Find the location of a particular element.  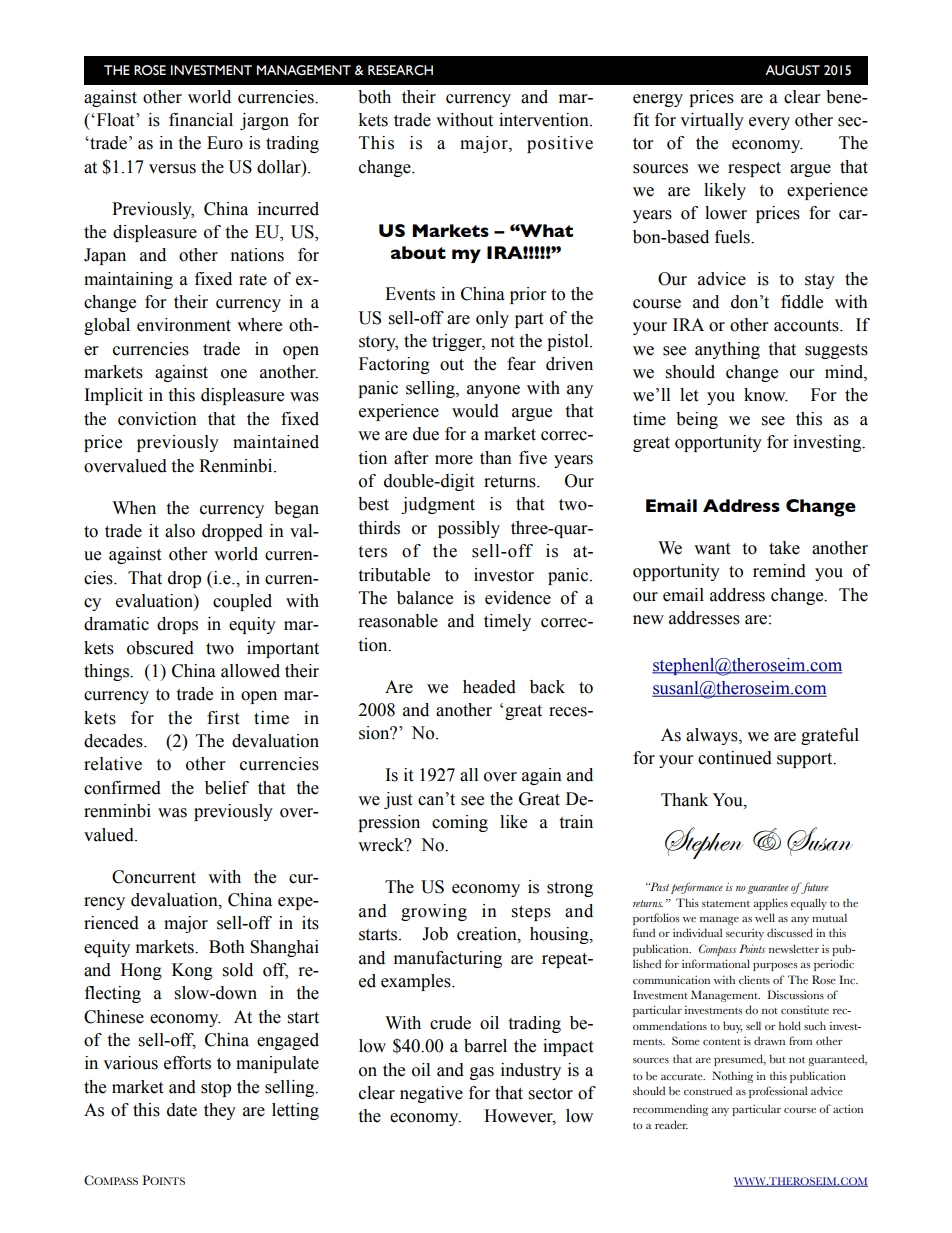

gas is located at coordinates (482, 1073).
